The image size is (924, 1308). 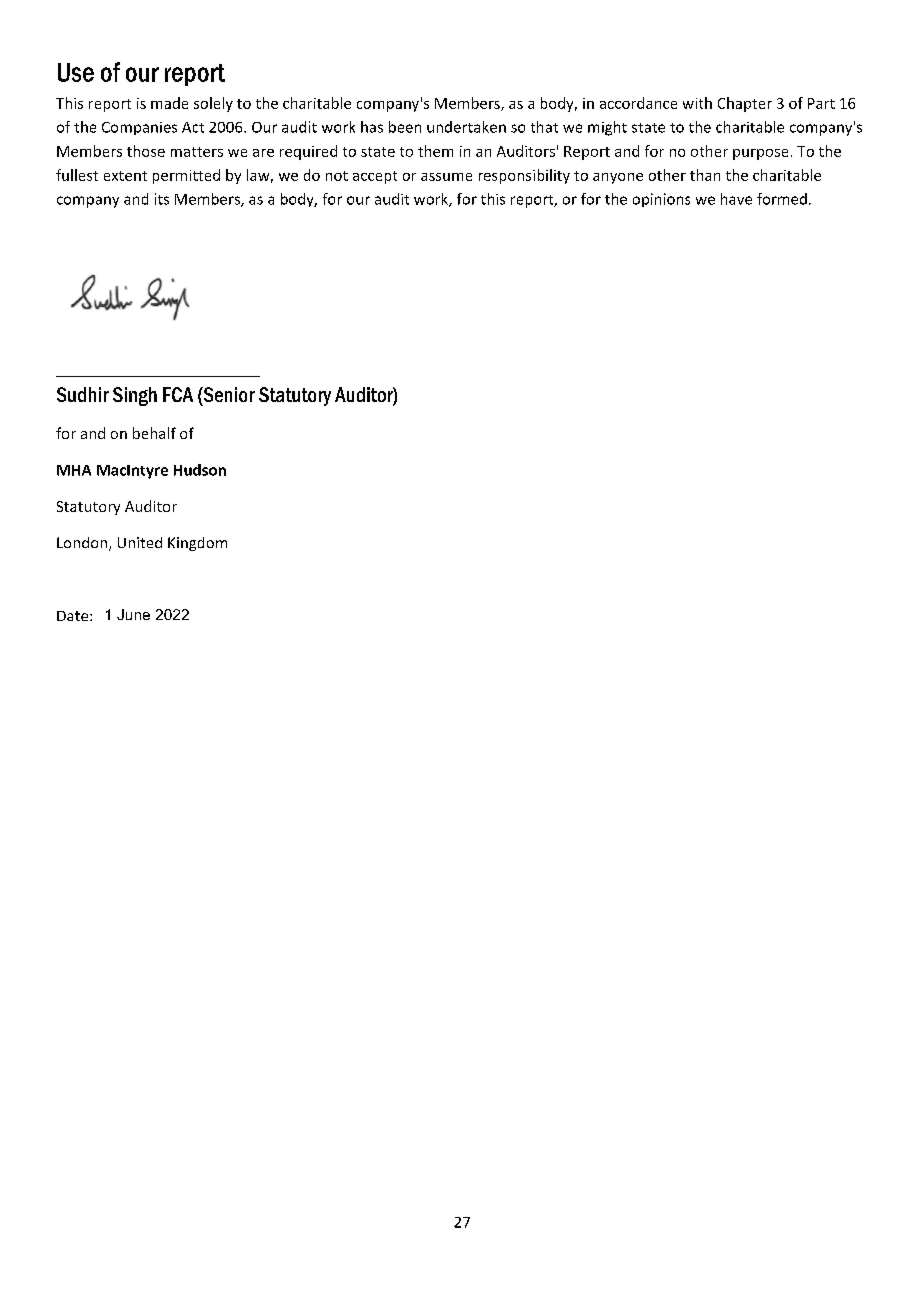 I want to click on behalf, so click(x=154, y=433).
